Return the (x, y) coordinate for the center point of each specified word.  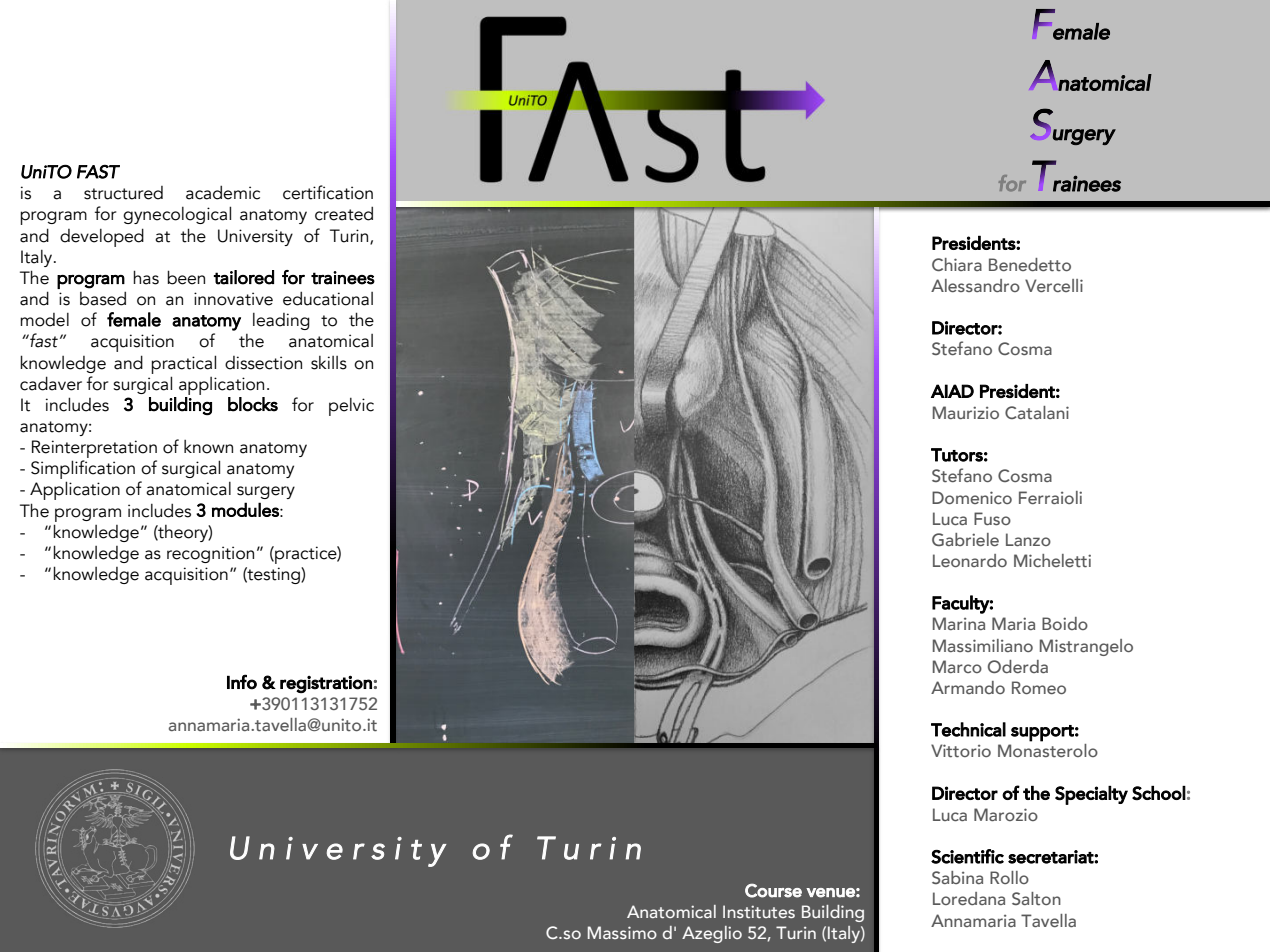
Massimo (622, 932)
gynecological (177, 215)
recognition (210, 554)
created (344, 213)
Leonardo (970, 560)
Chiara (957, 264)
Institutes (759, 911)
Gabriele (965, 539)
